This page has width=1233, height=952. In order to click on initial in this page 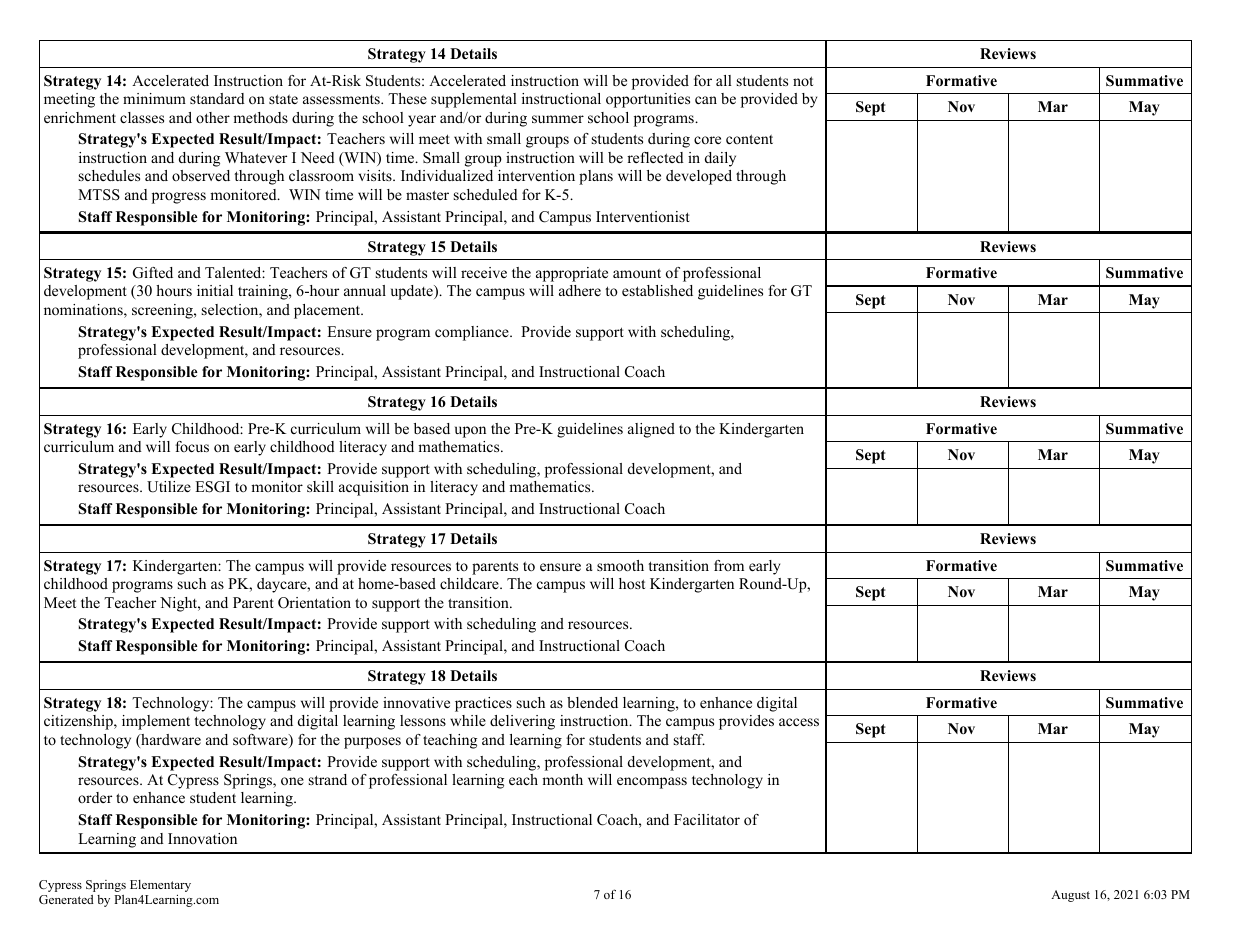, I will do `click(215, 290)`.
